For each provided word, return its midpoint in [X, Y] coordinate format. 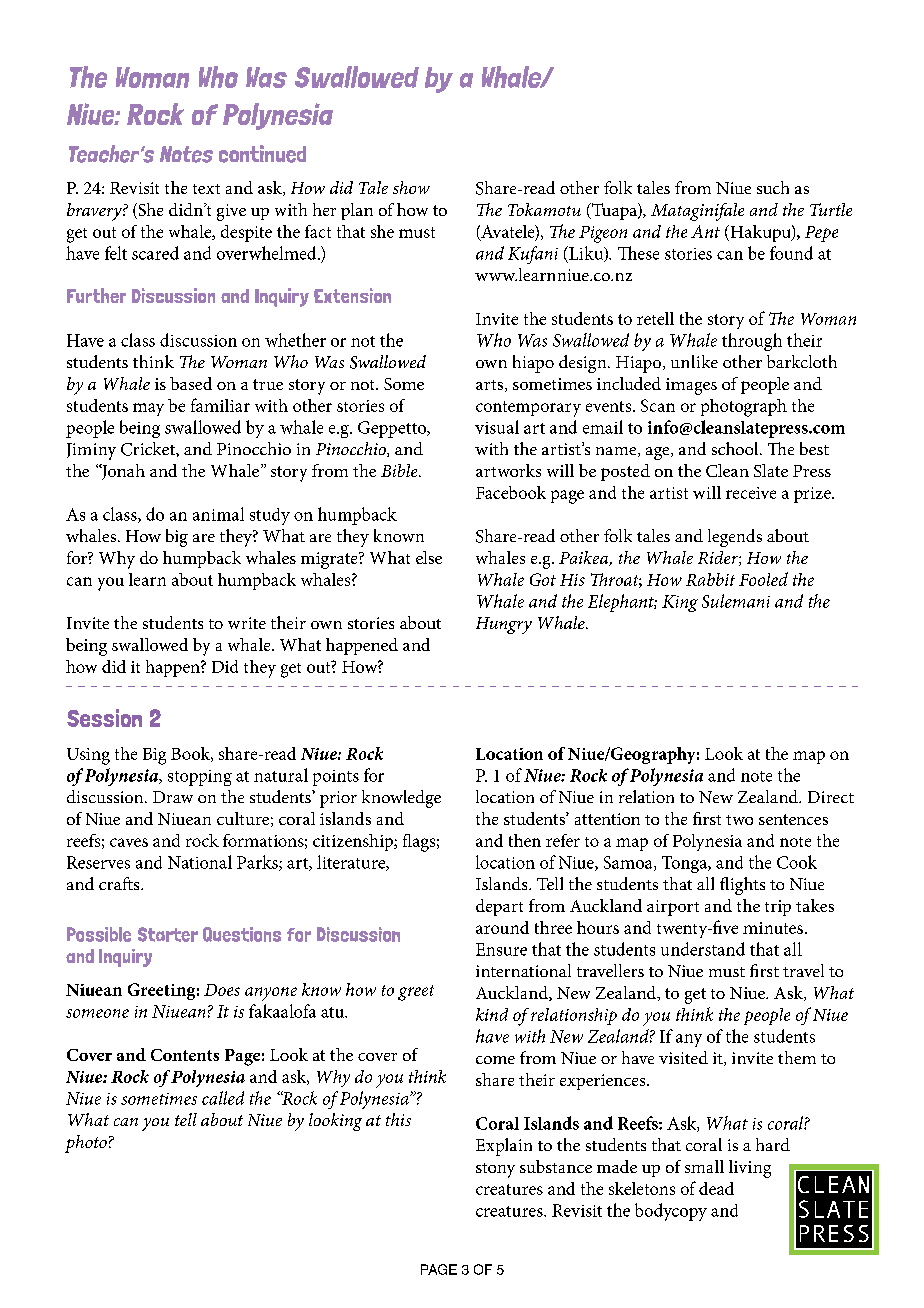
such [773, 187]
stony [495, 1170]
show [411, 187]
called [223, 1098]
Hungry [504, 625]
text [206, 189]
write [247, 623]
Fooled [763, 579]
